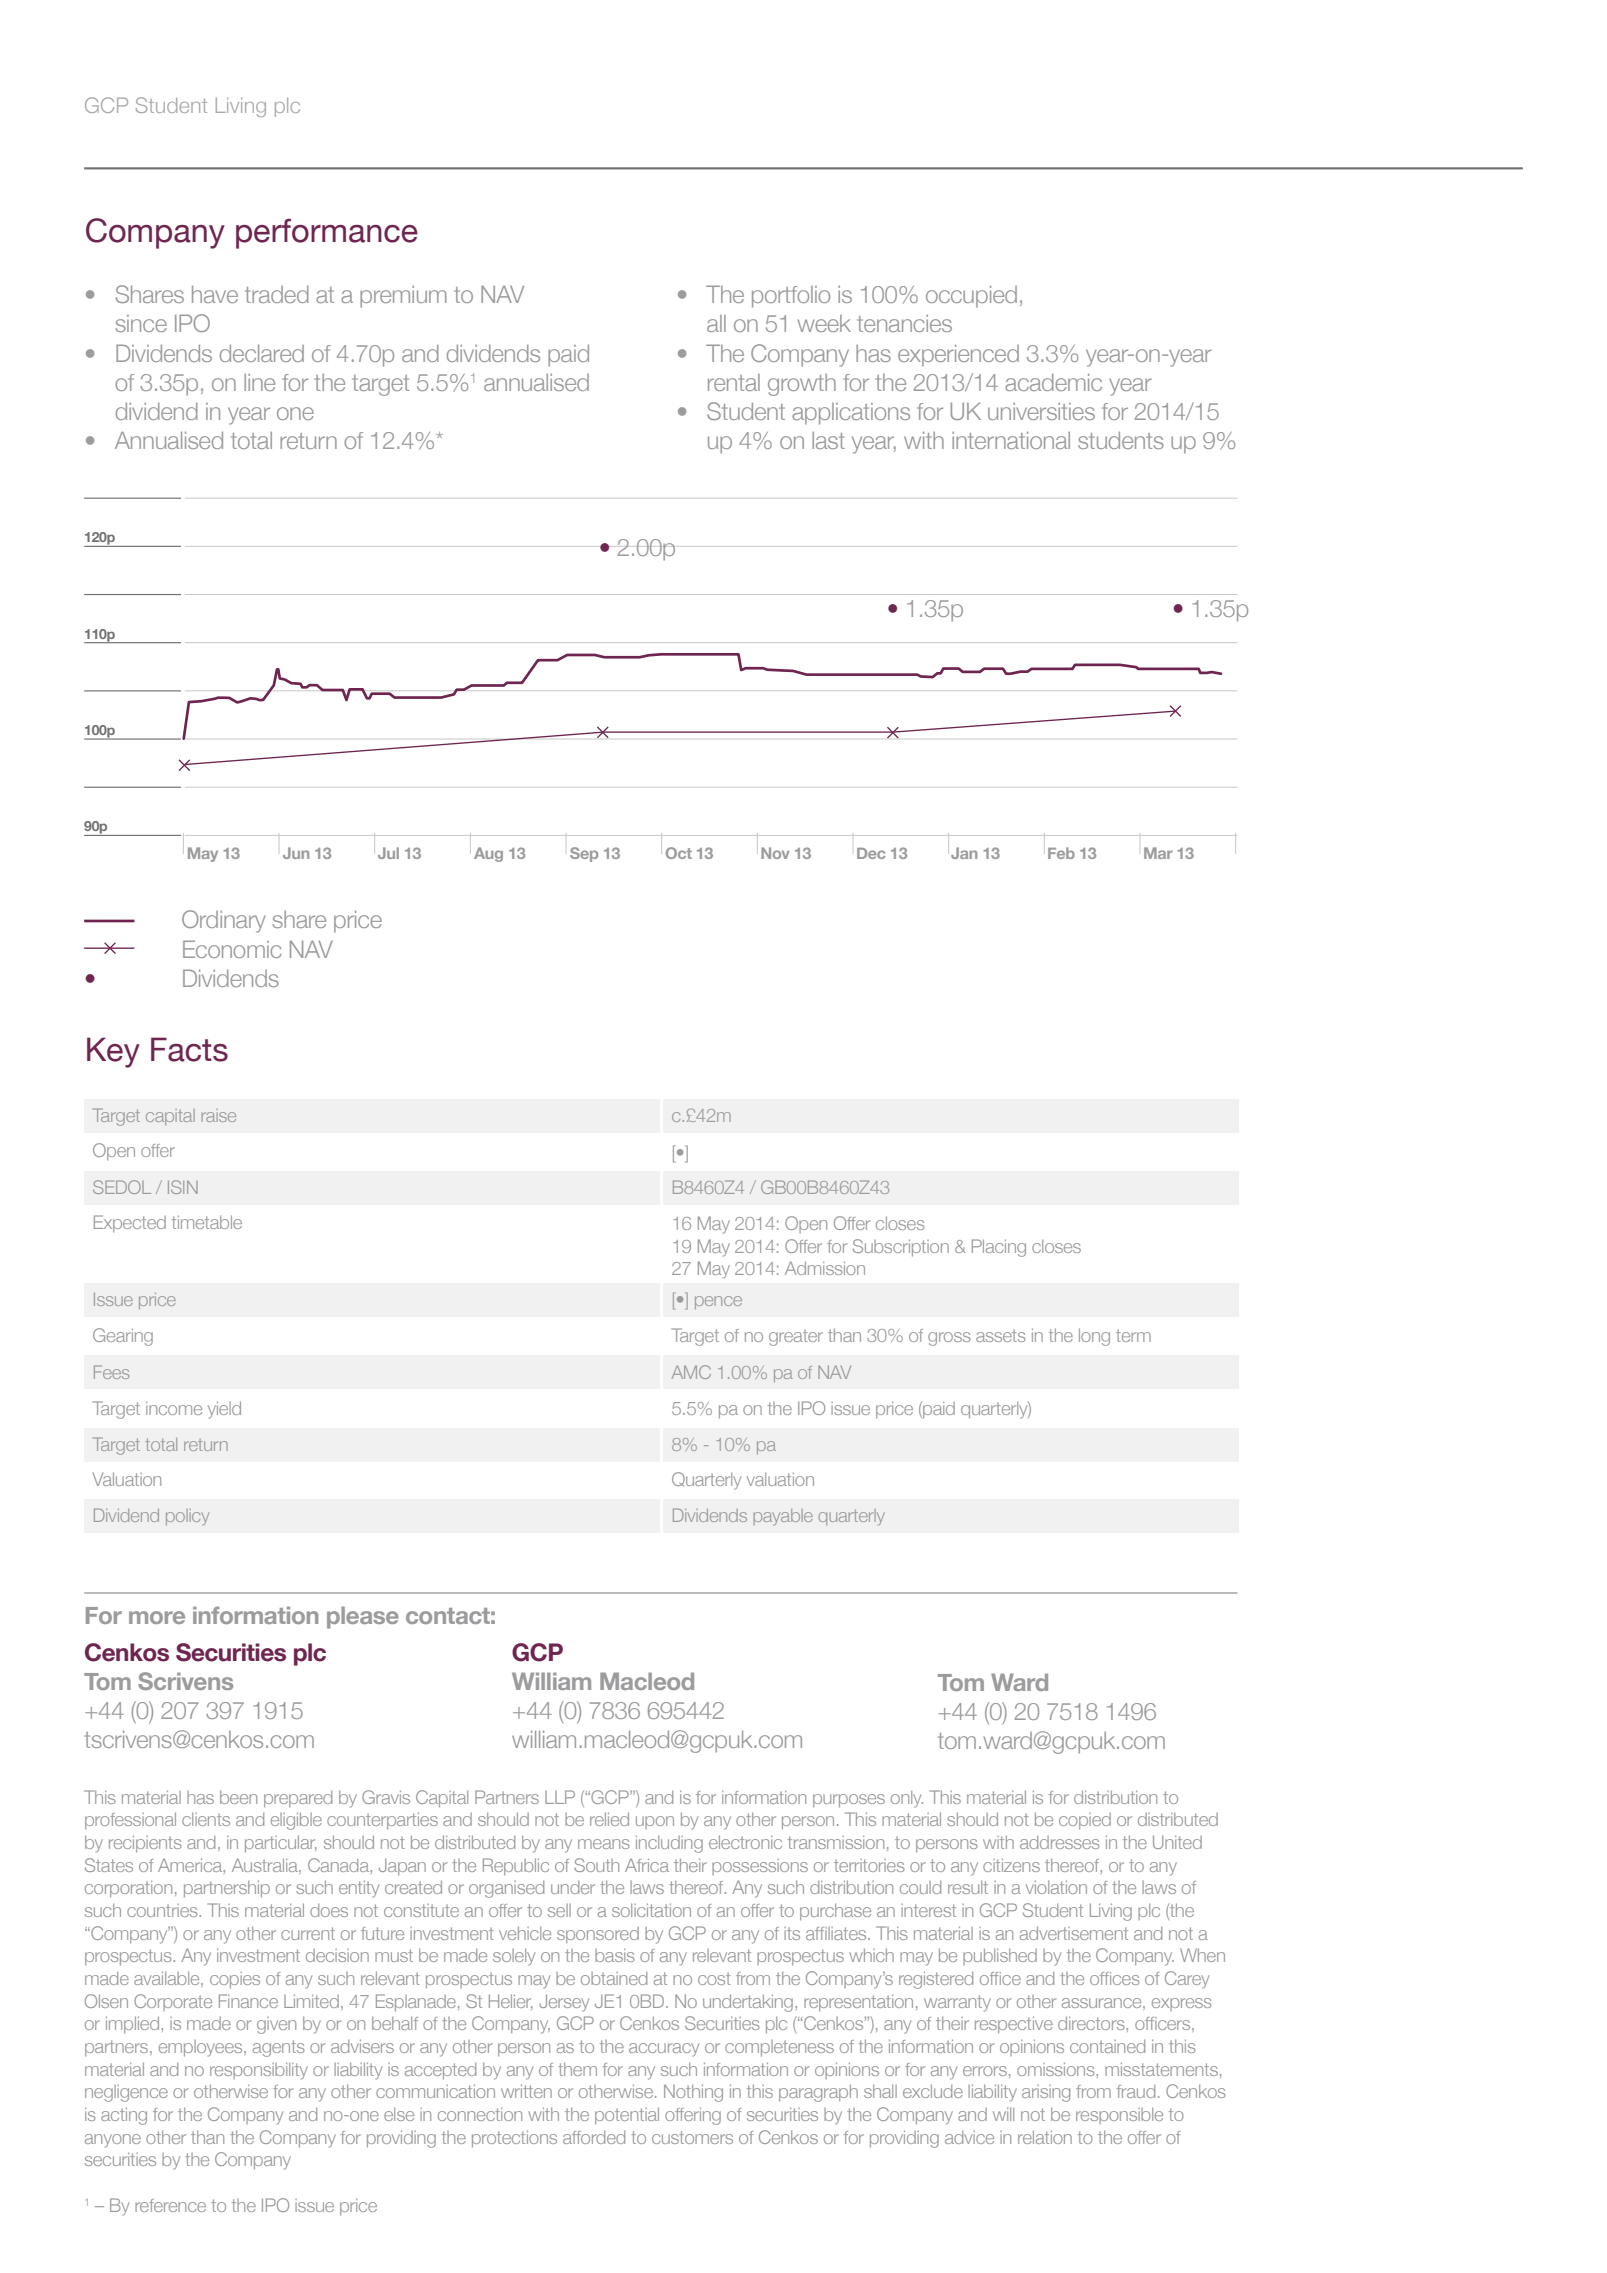 The image size is (1607, 2273). What do you see at coordinates (259, 2071) in the screenshot?
I see `responsibility` at bounding box center [259, 2071].
